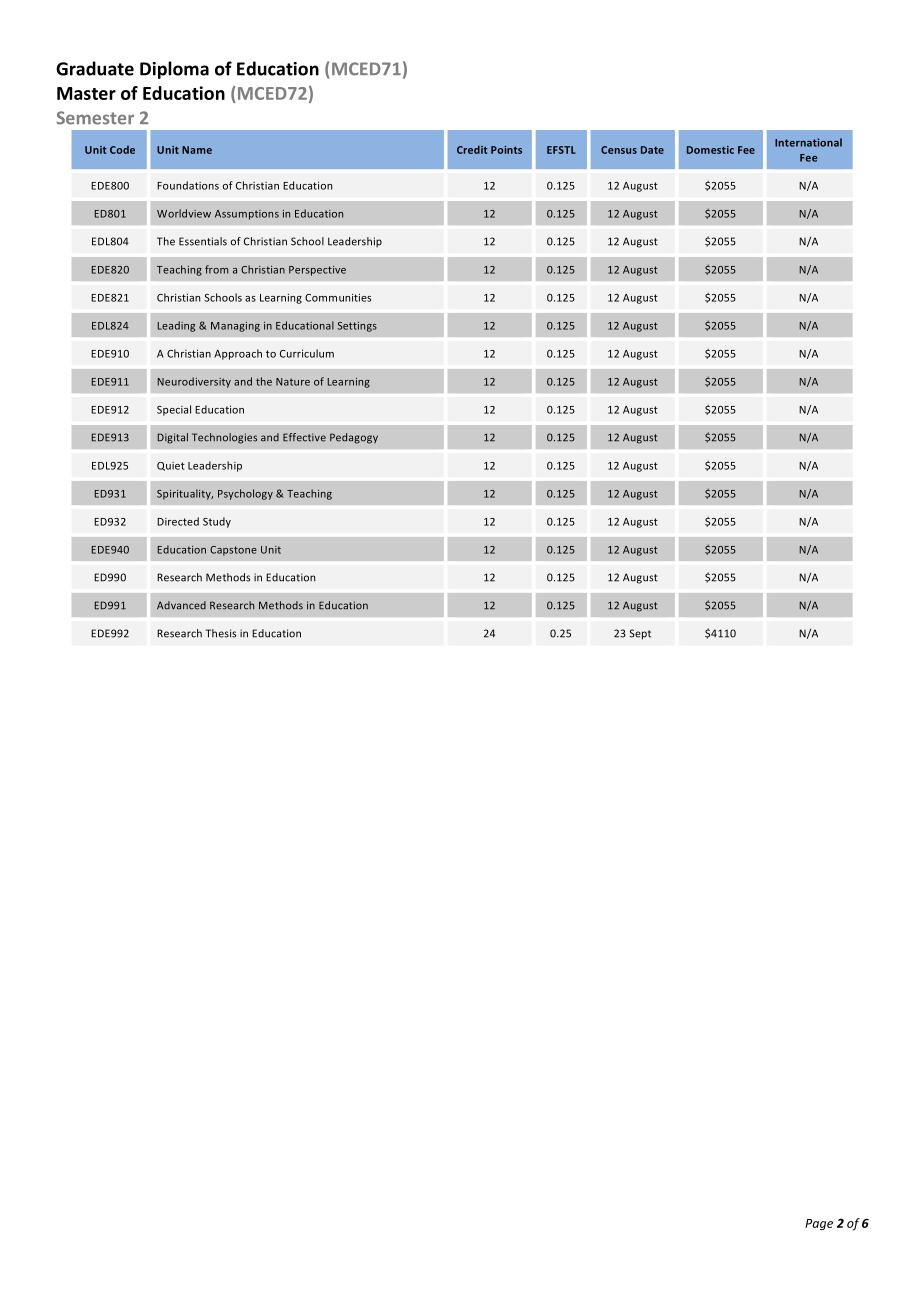 This screenshot has height=1308, width=924. Describe the element at coordinates (217, 522) in the screenshot. I see `Study` at that location.
